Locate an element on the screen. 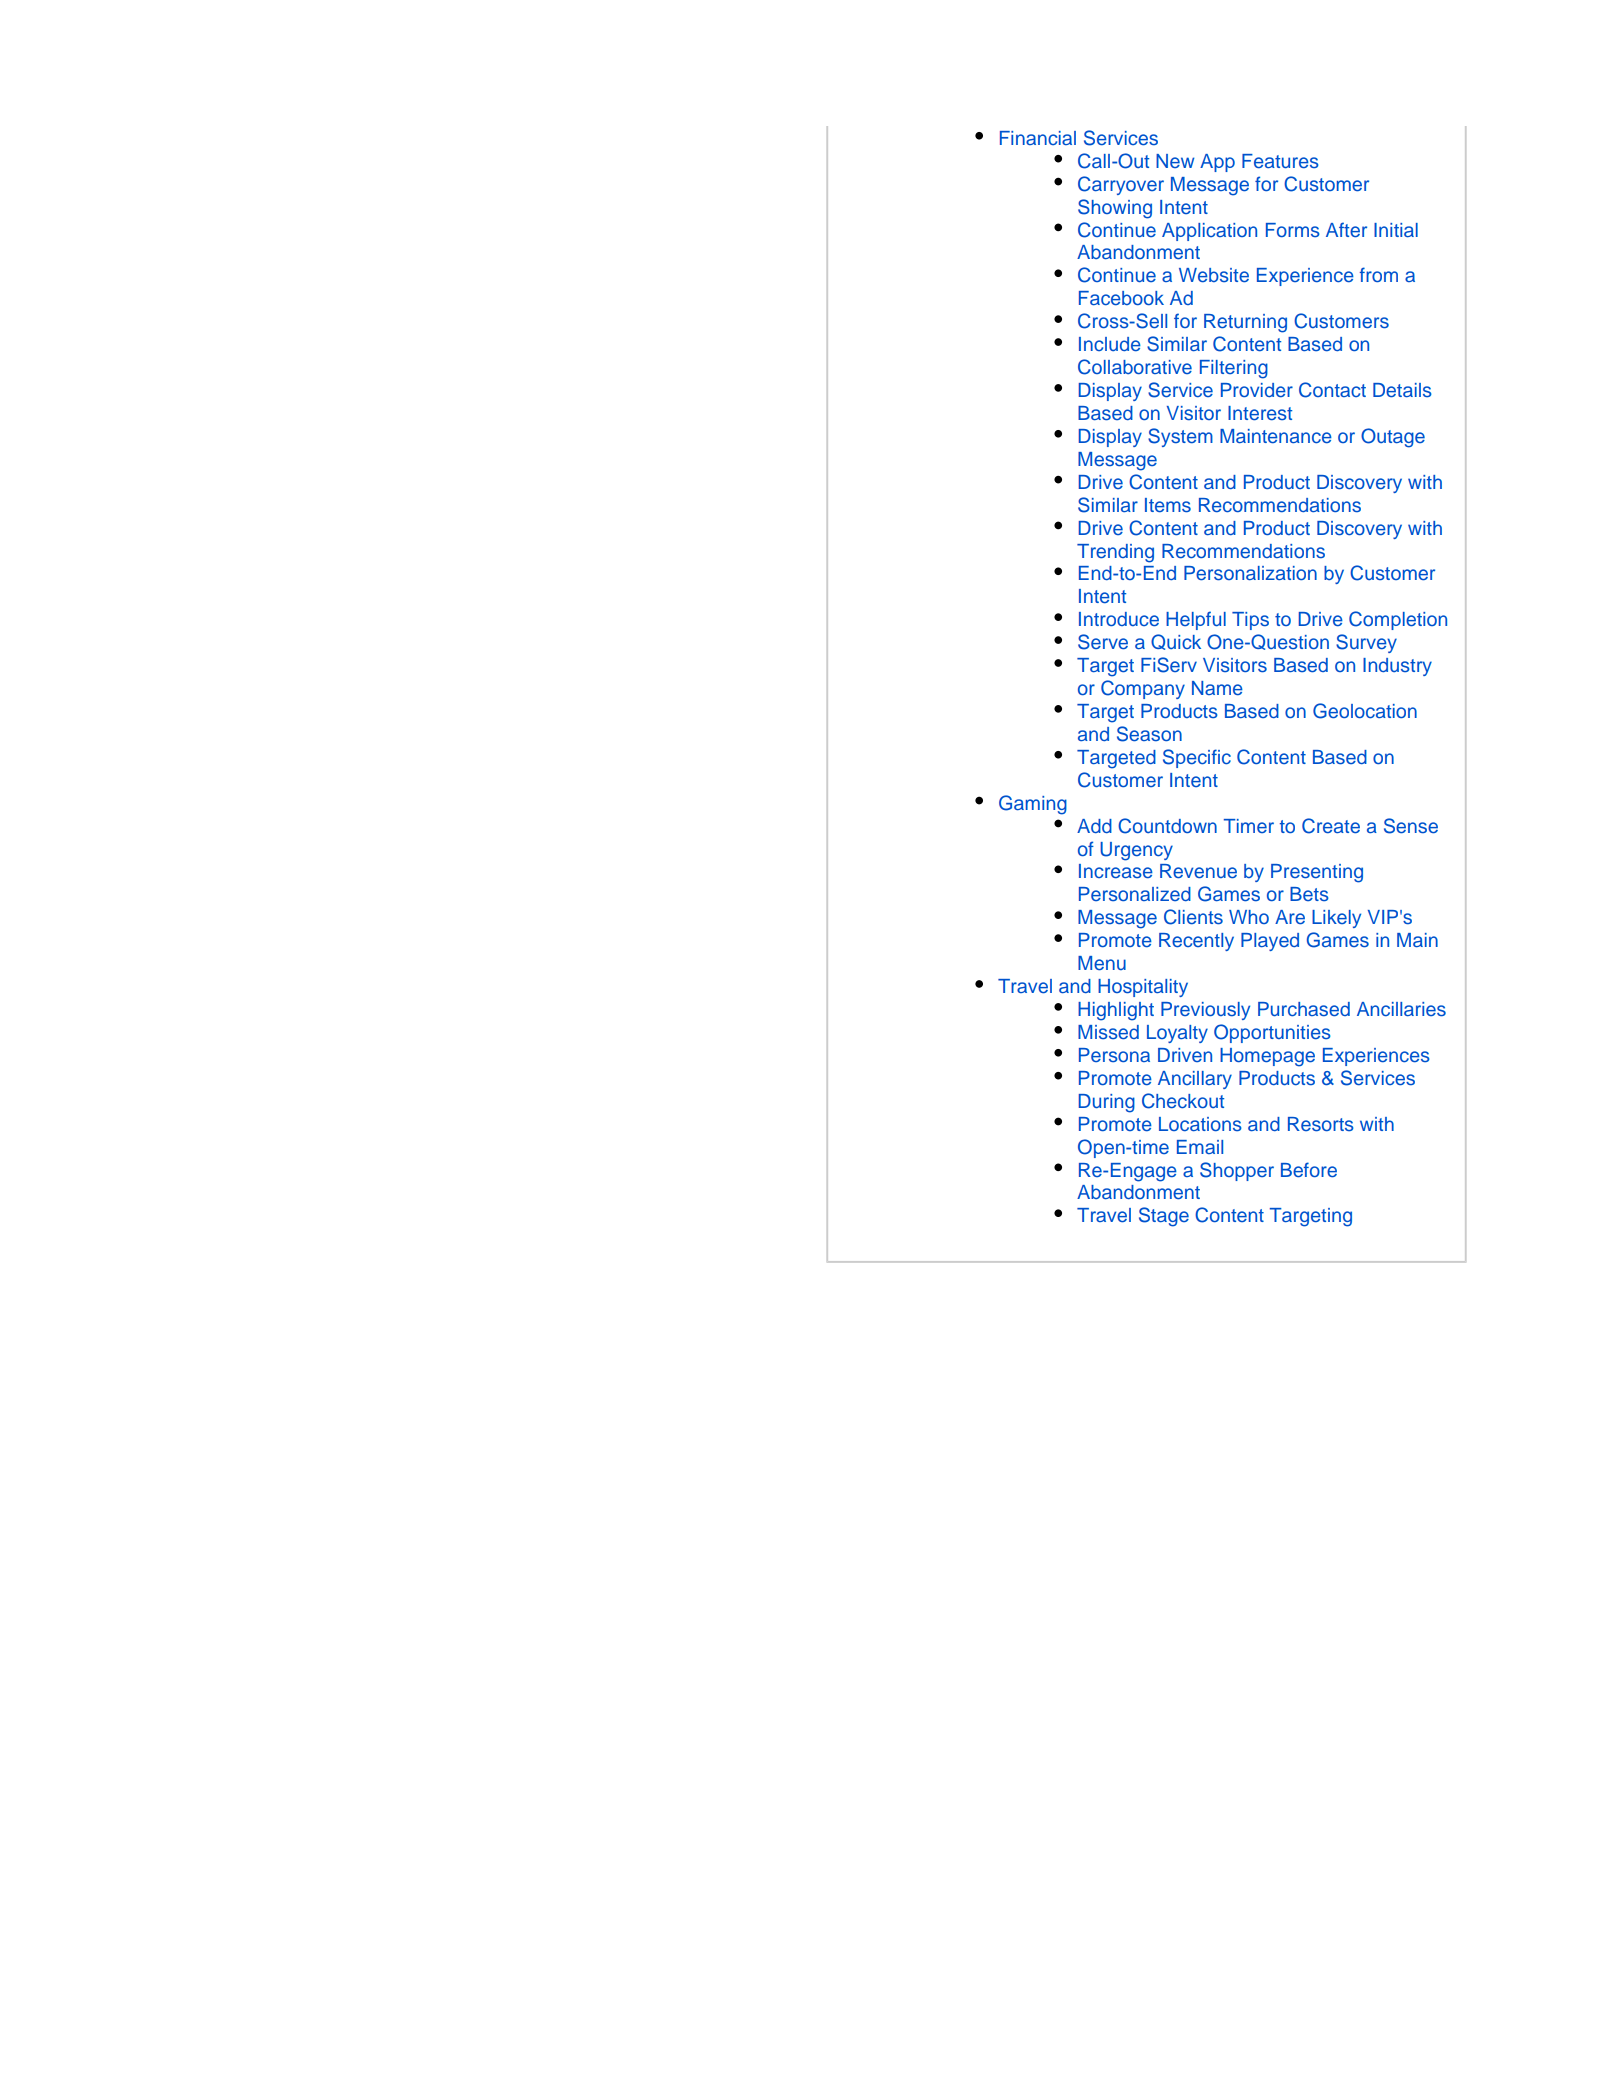 The image size is (1613, 2087). Name is located at coordinates (1217, 688).
